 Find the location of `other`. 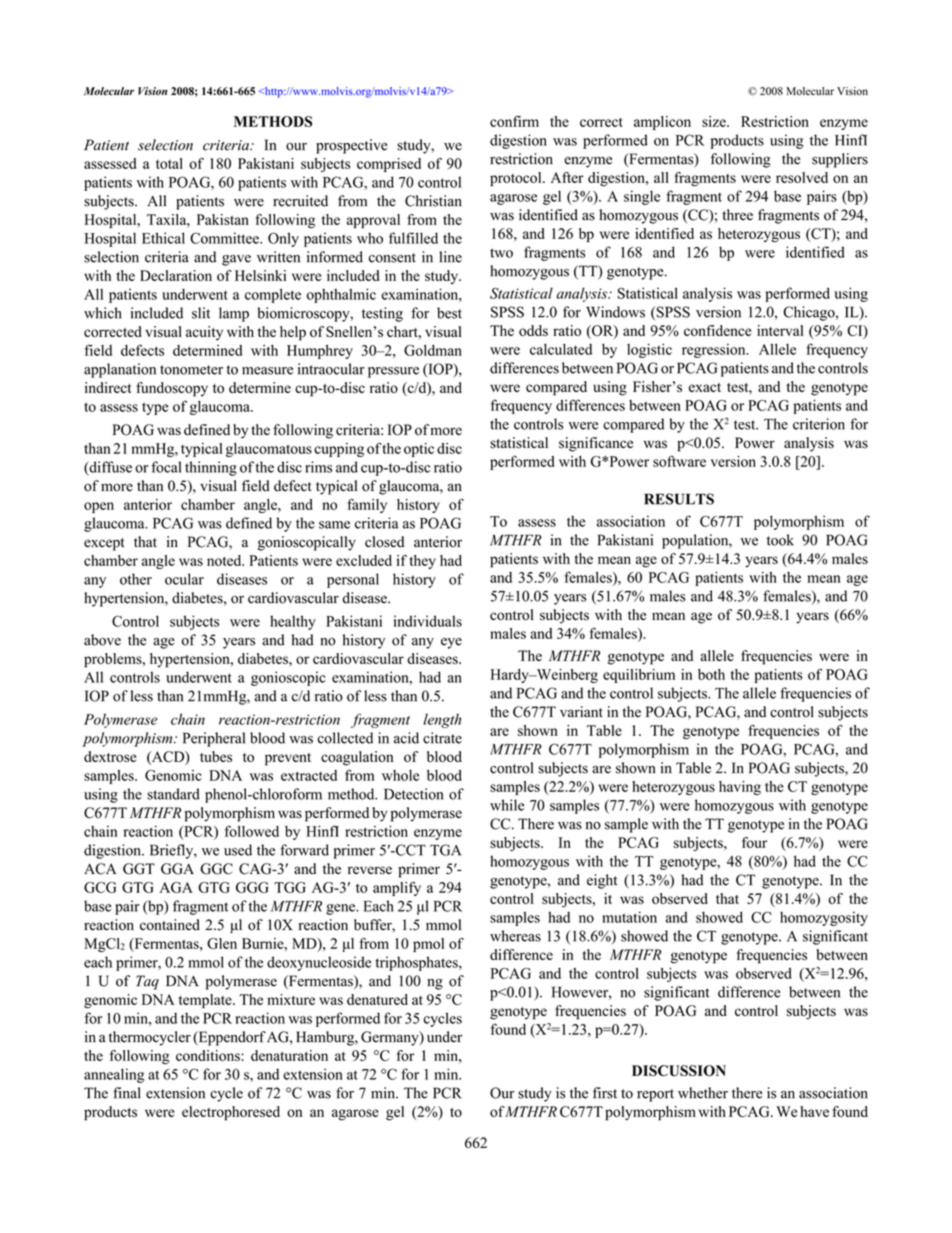

other is located at coordinates (136, 579).
